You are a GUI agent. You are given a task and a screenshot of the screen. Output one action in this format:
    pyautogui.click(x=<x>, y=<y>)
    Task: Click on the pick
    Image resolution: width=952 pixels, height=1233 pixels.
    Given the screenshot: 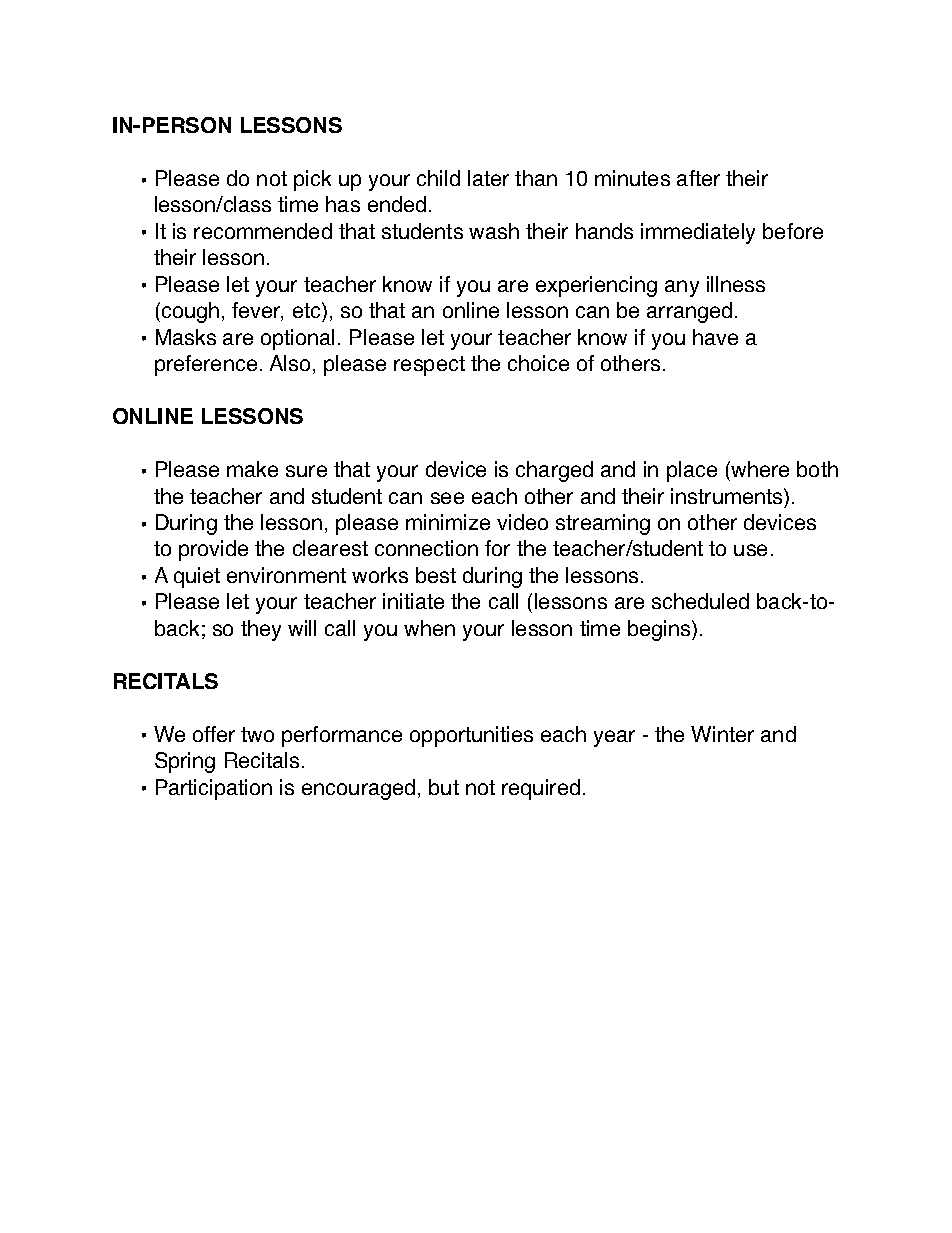 What is the action you would take?
    pyautogui.click(x=312, y=180)
